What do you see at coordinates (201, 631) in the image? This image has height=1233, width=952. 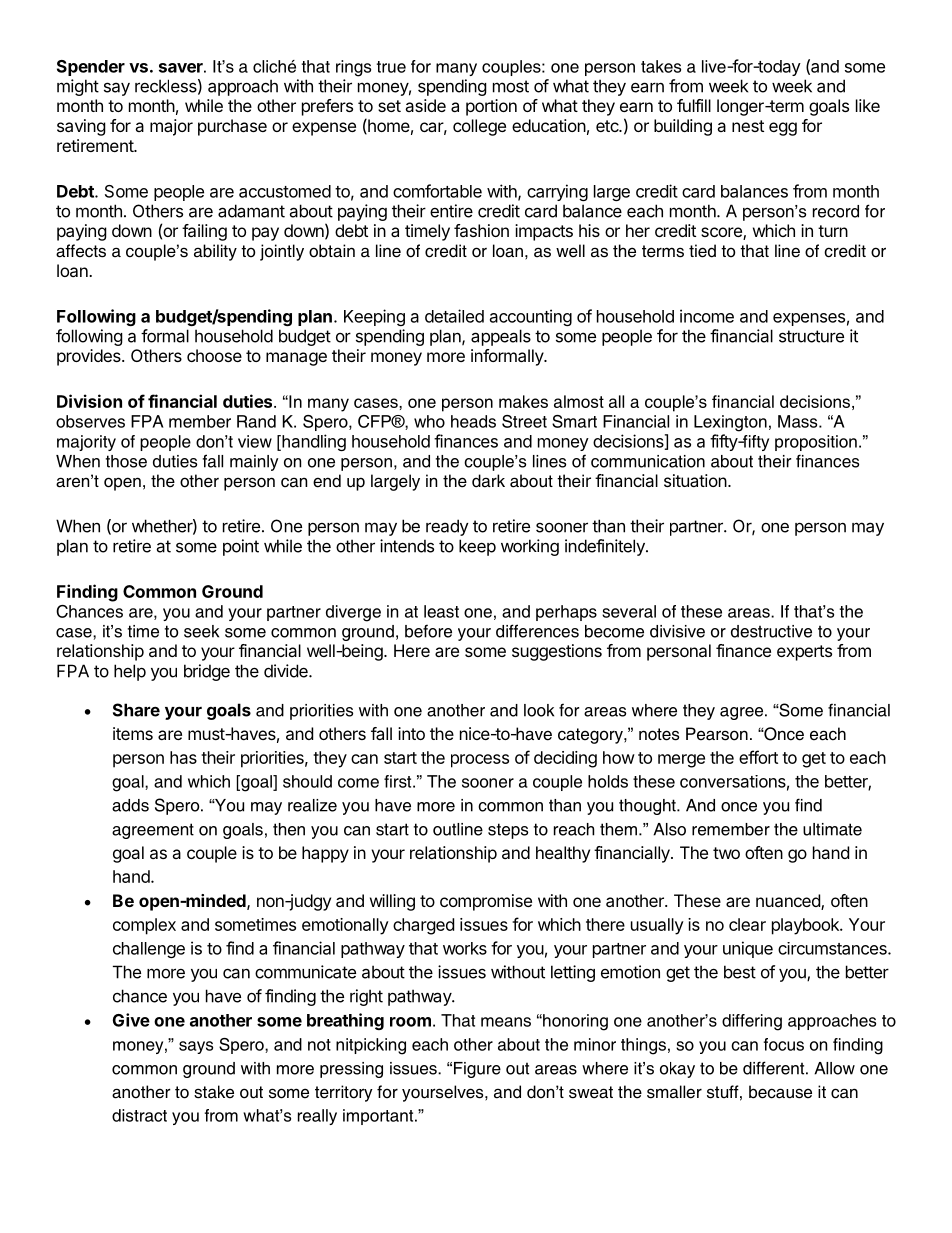 I see `seek` at bounding box center [201, 631].
